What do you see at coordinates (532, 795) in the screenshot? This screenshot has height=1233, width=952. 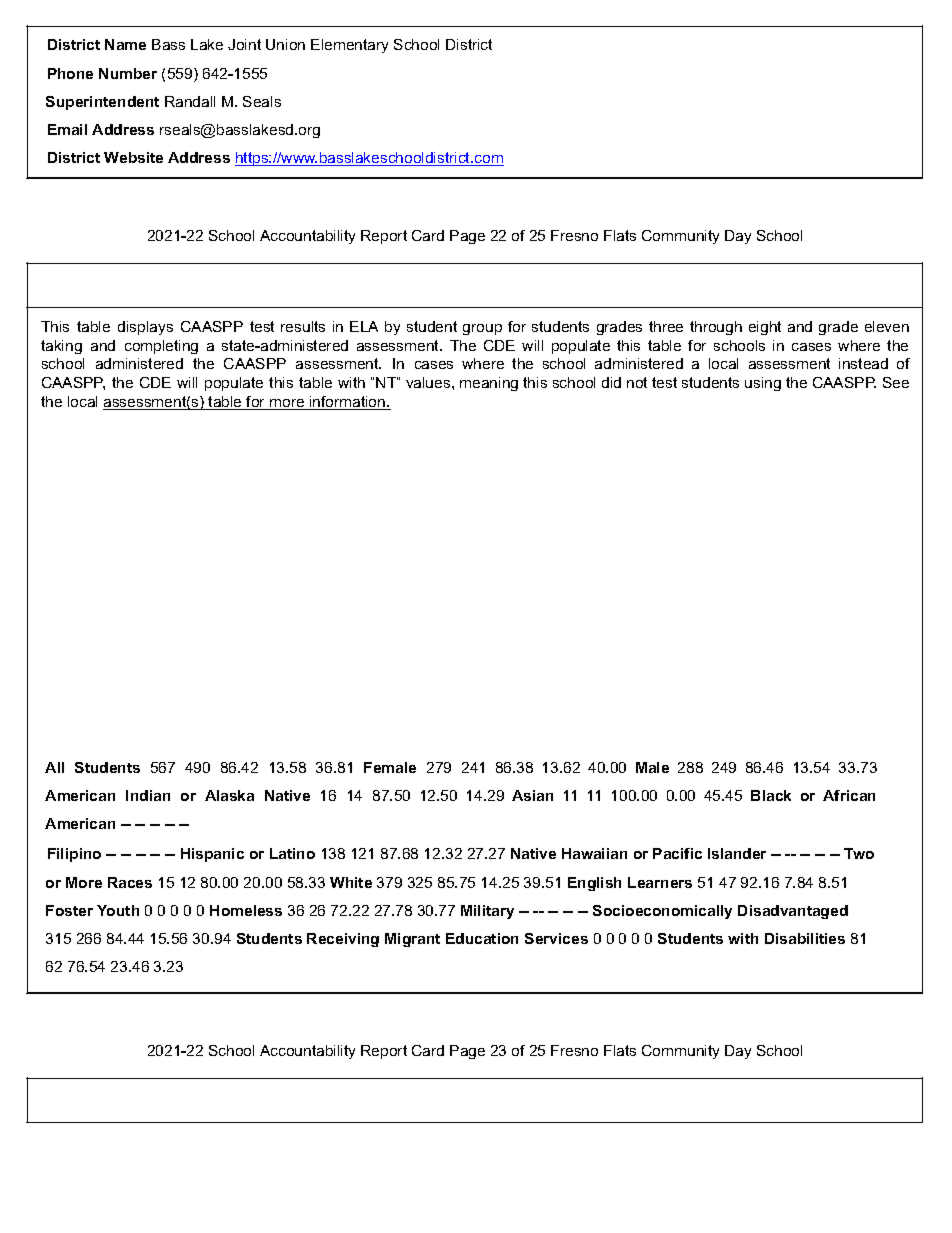 I see `Asian` at bounding box center [532, 795].
